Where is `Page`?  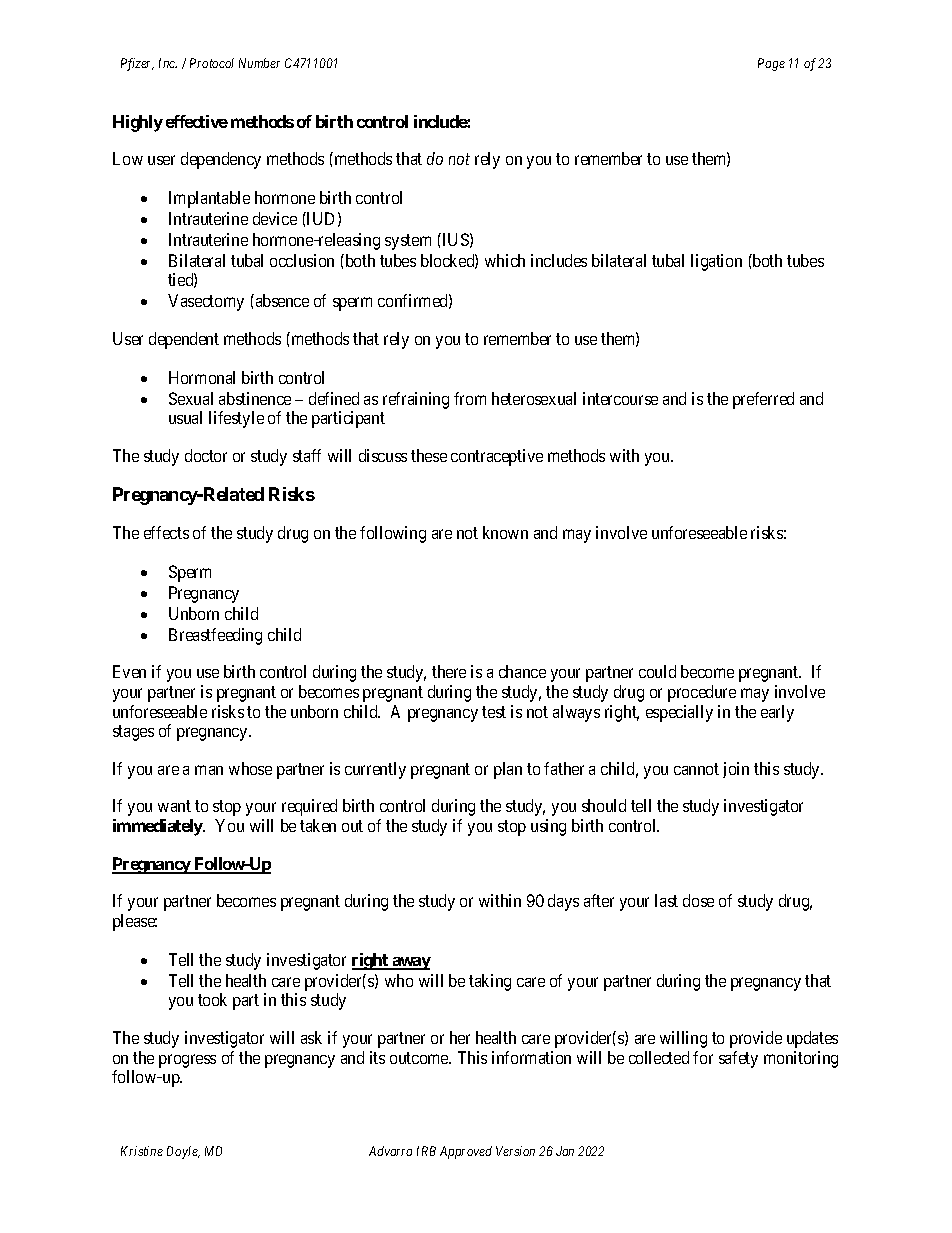
Page is located at coordinates (771, 64).
